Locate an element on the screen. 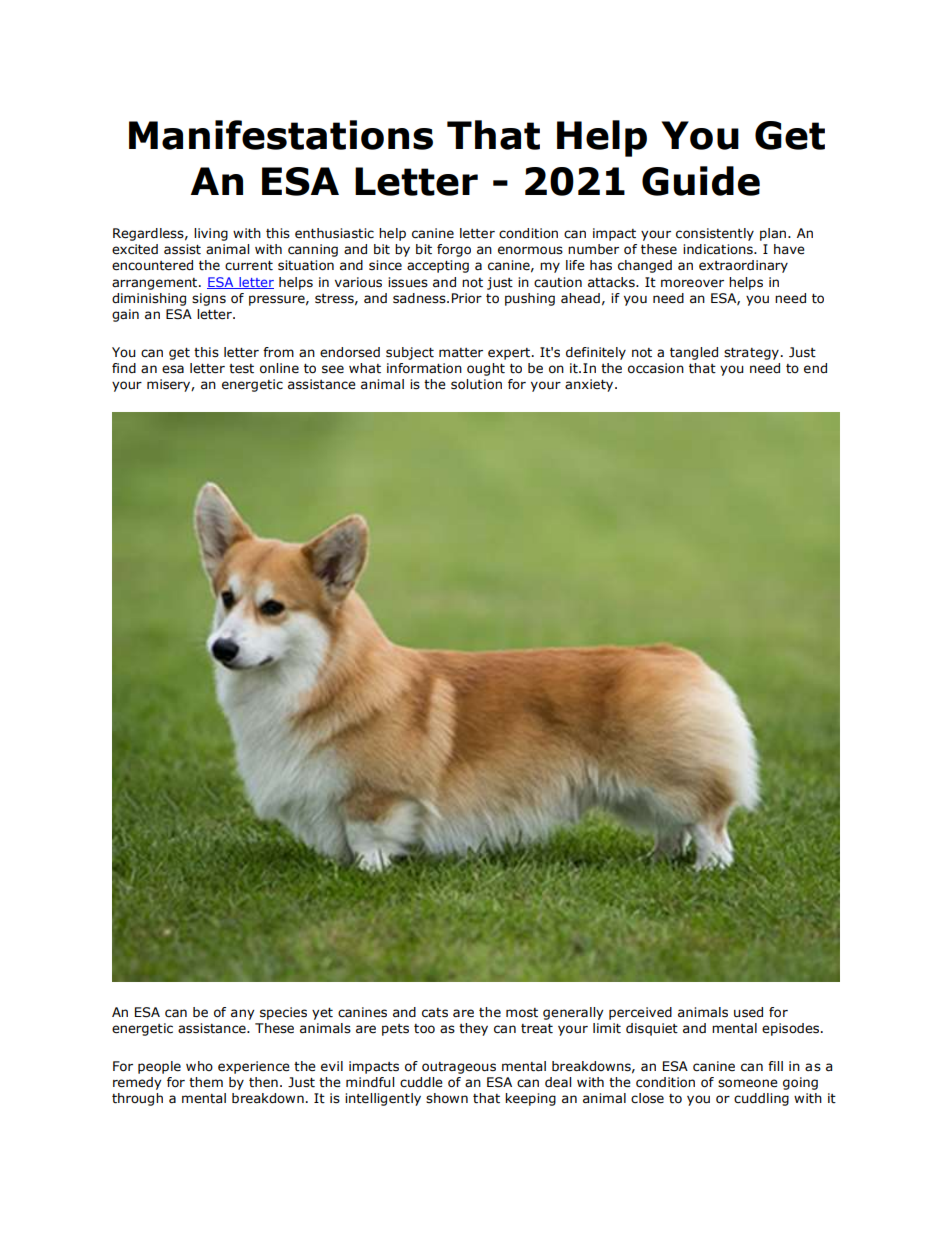  forgo is located at coordinates (454, 250).
